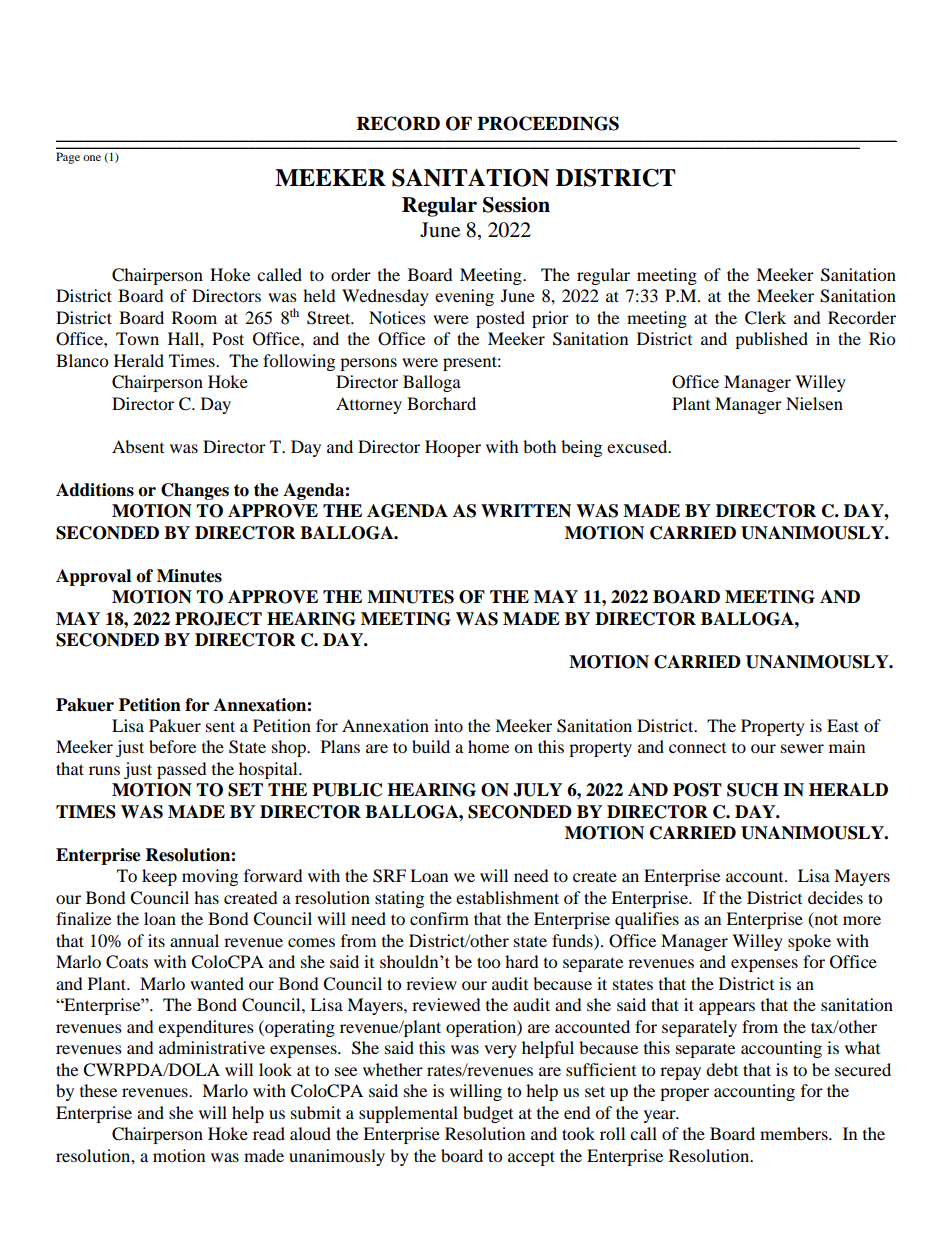 This screenshot has width=952, height=1233. Describe the element at coordinates (507, 897) in the screenshot. I see `establishment` at that location.
